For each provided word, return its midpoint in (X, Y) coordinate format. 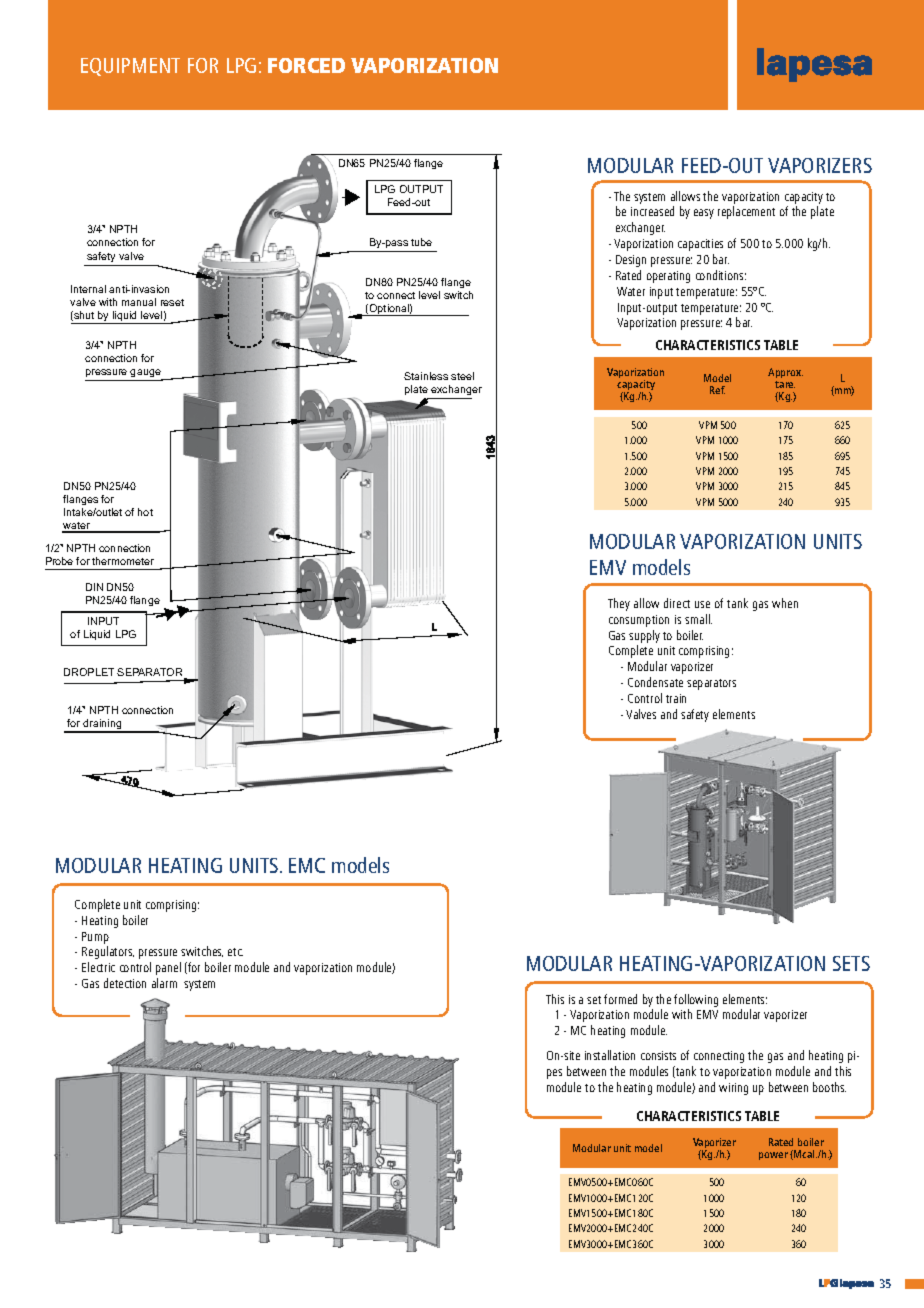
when (785, 603)
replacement (746, 212)
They (619, 604)
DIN (94, 587)
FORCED (306, 65)
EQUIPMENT (130, 67)
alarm (164, 983)
